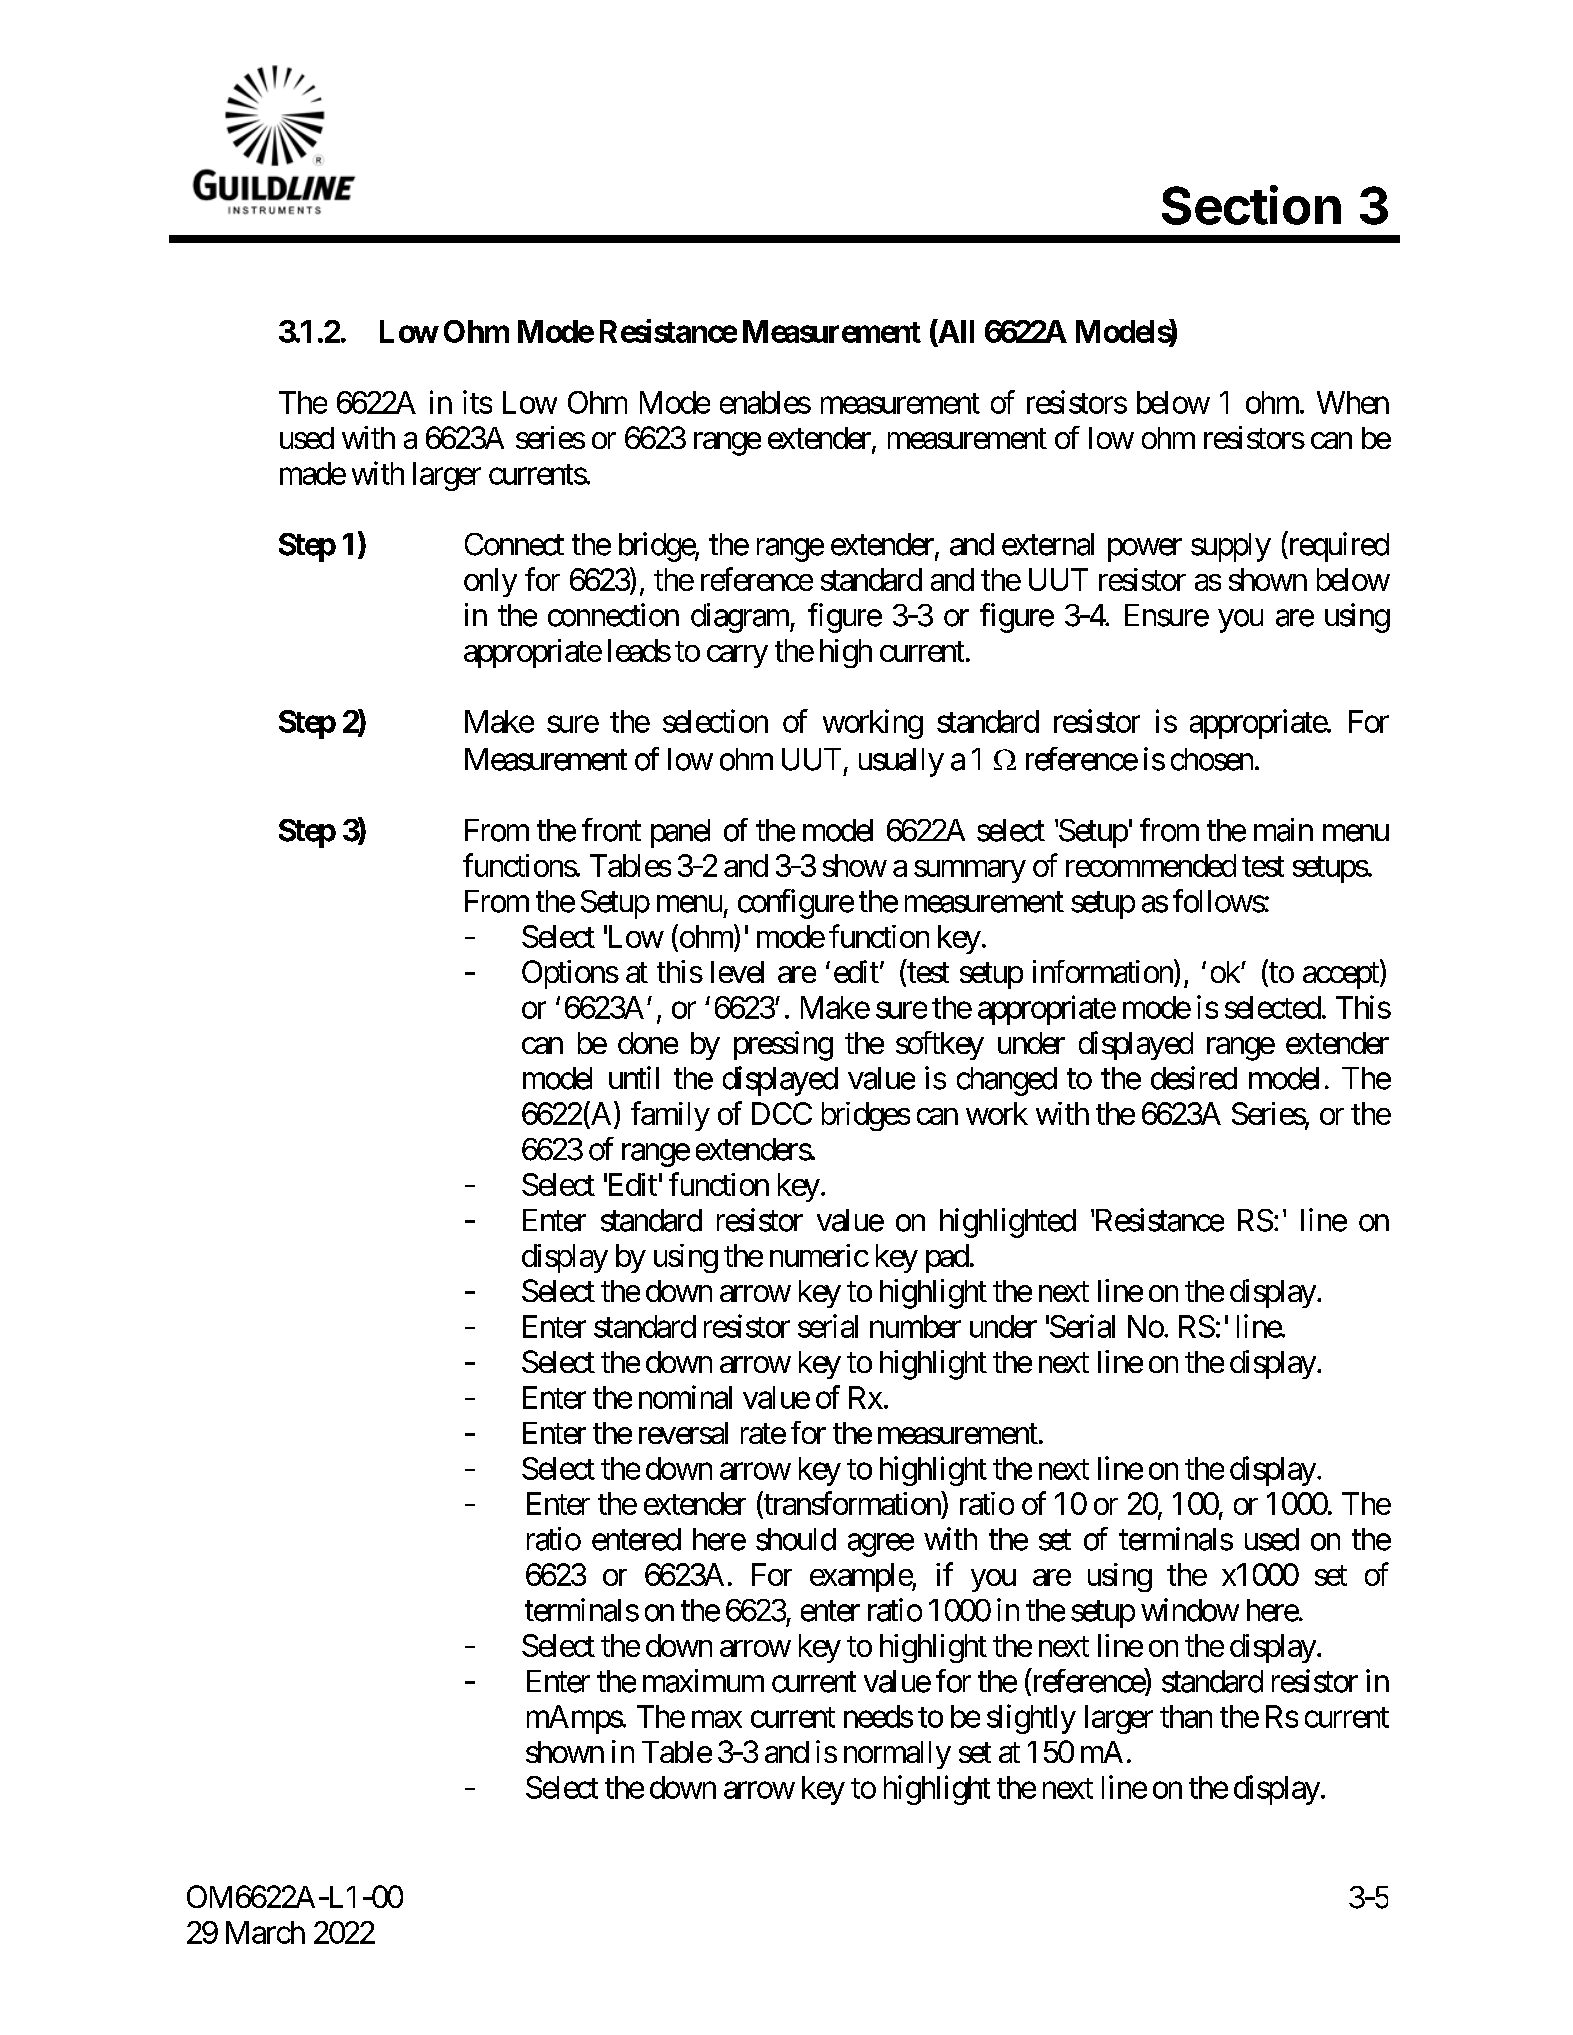 This document has width=1573, height=2035. Describe the element at coordinates (685, 1397) in the document. I see `nominal` at that location.
